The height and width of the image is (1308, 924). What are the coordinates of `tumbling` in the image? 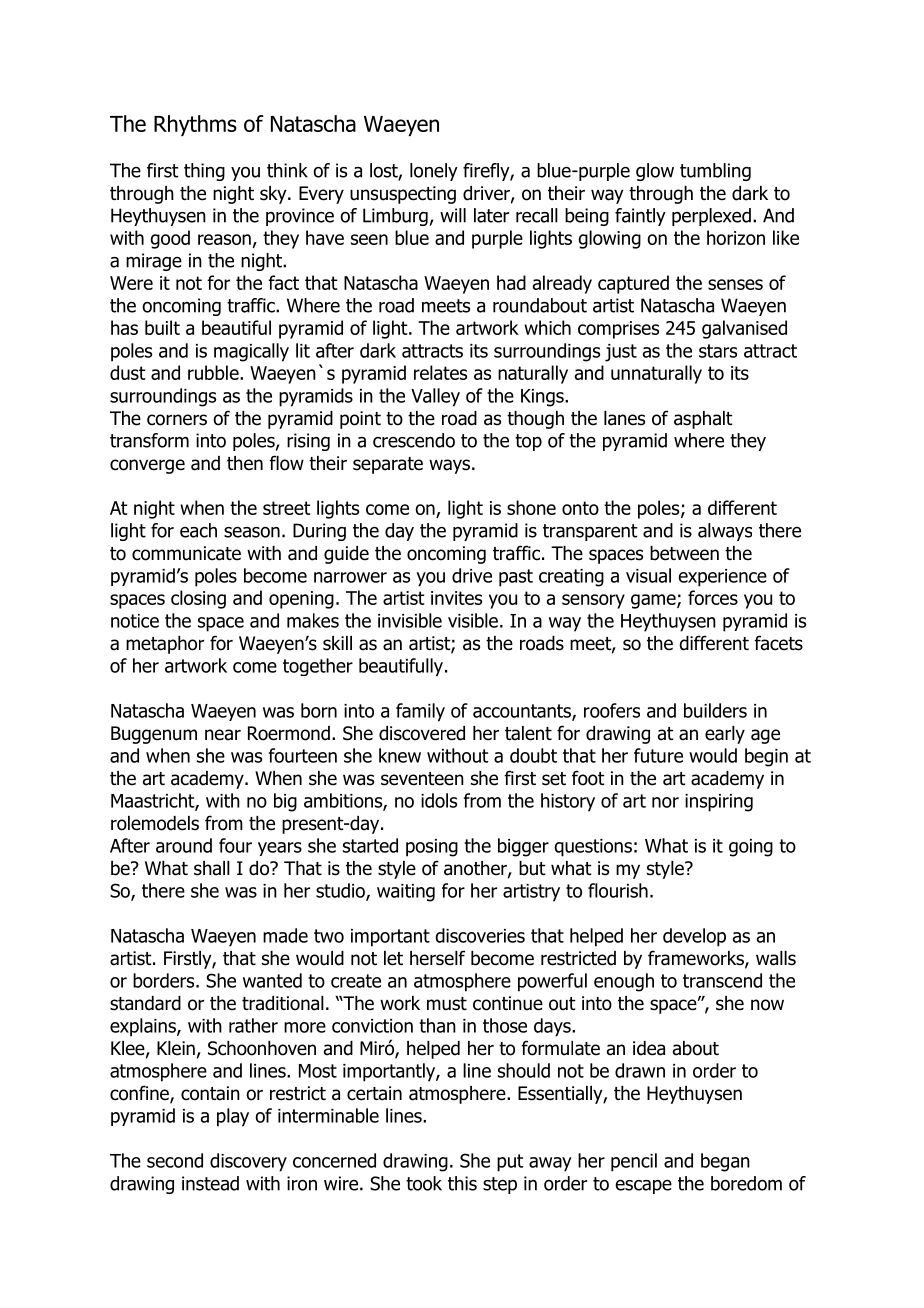 It's located at (715, 172).
